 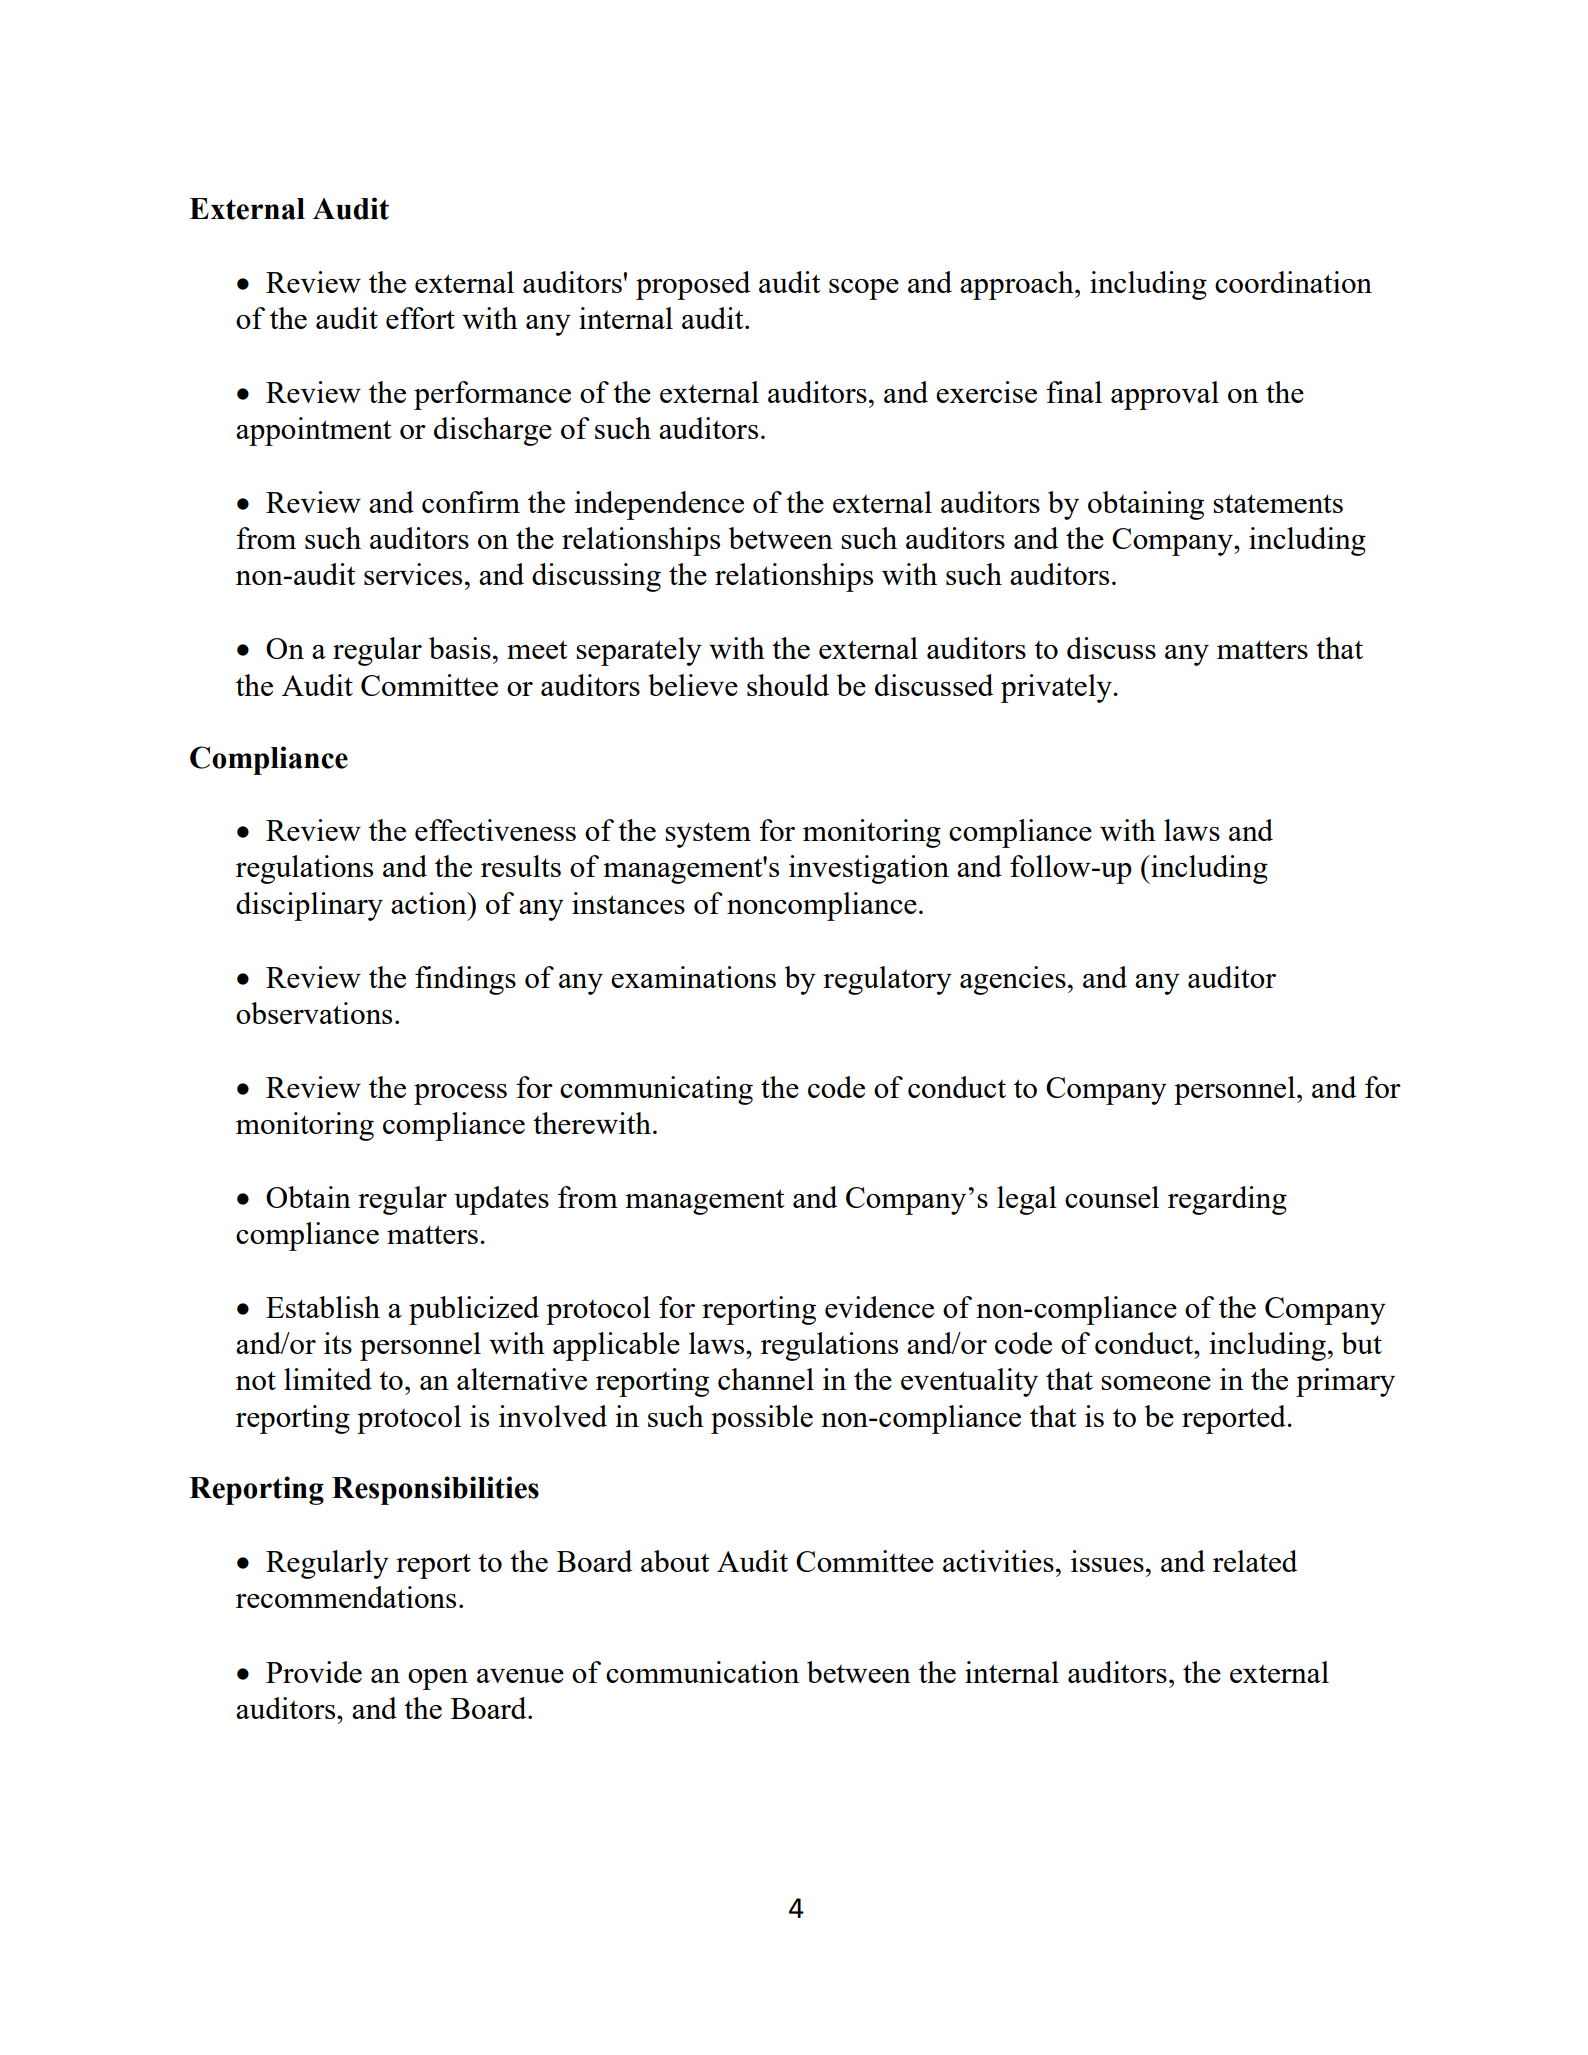 What do you see at coordinates (420, 318) in the screenshot?
I see `effort` at bounding box center [420, 318].
